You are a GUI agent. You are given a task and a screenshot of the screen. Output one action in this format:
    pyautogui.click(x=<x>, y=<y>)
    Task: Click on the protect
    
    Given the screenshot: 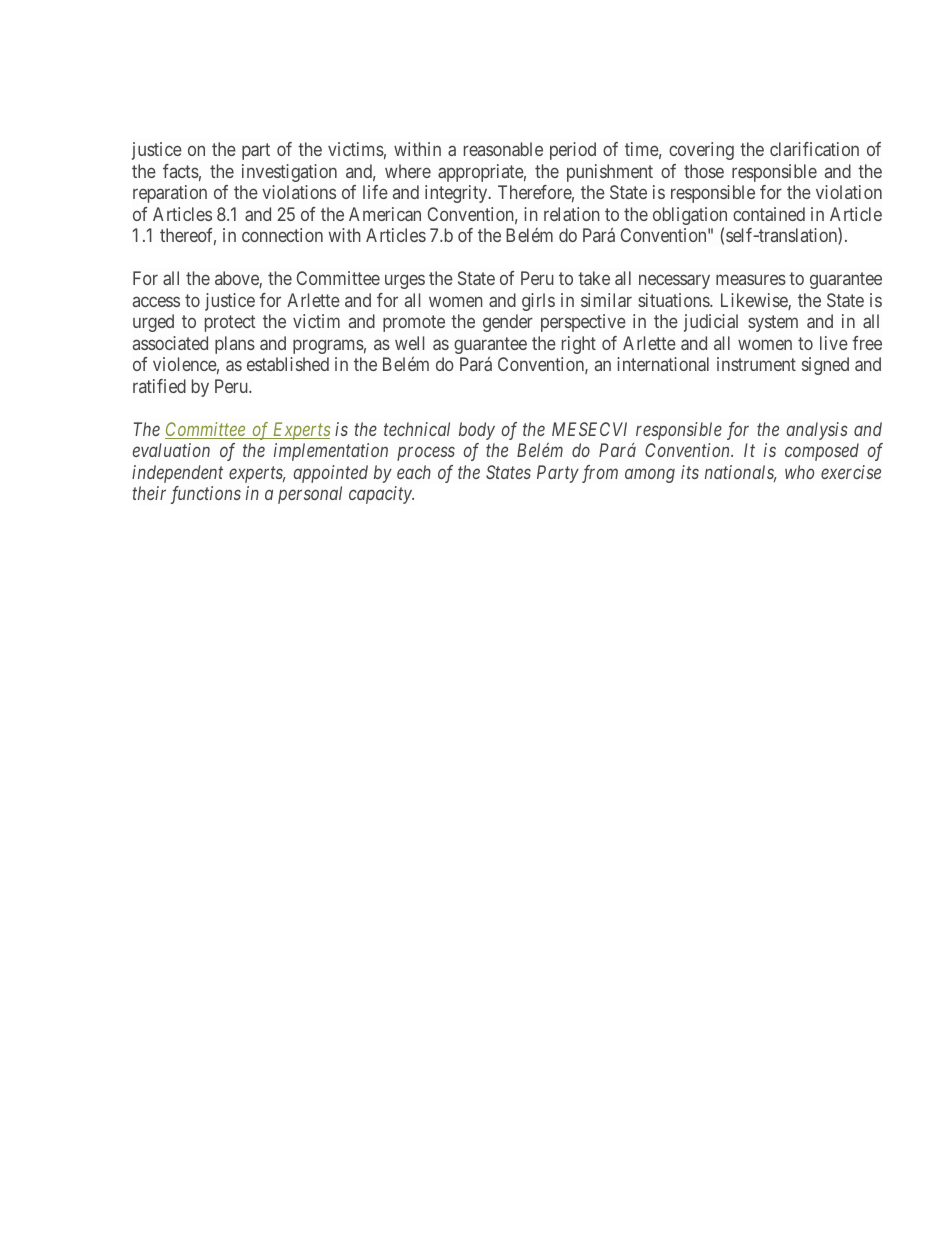 What is the action you would take?
    pyautogui.click(x=230, y=324)
